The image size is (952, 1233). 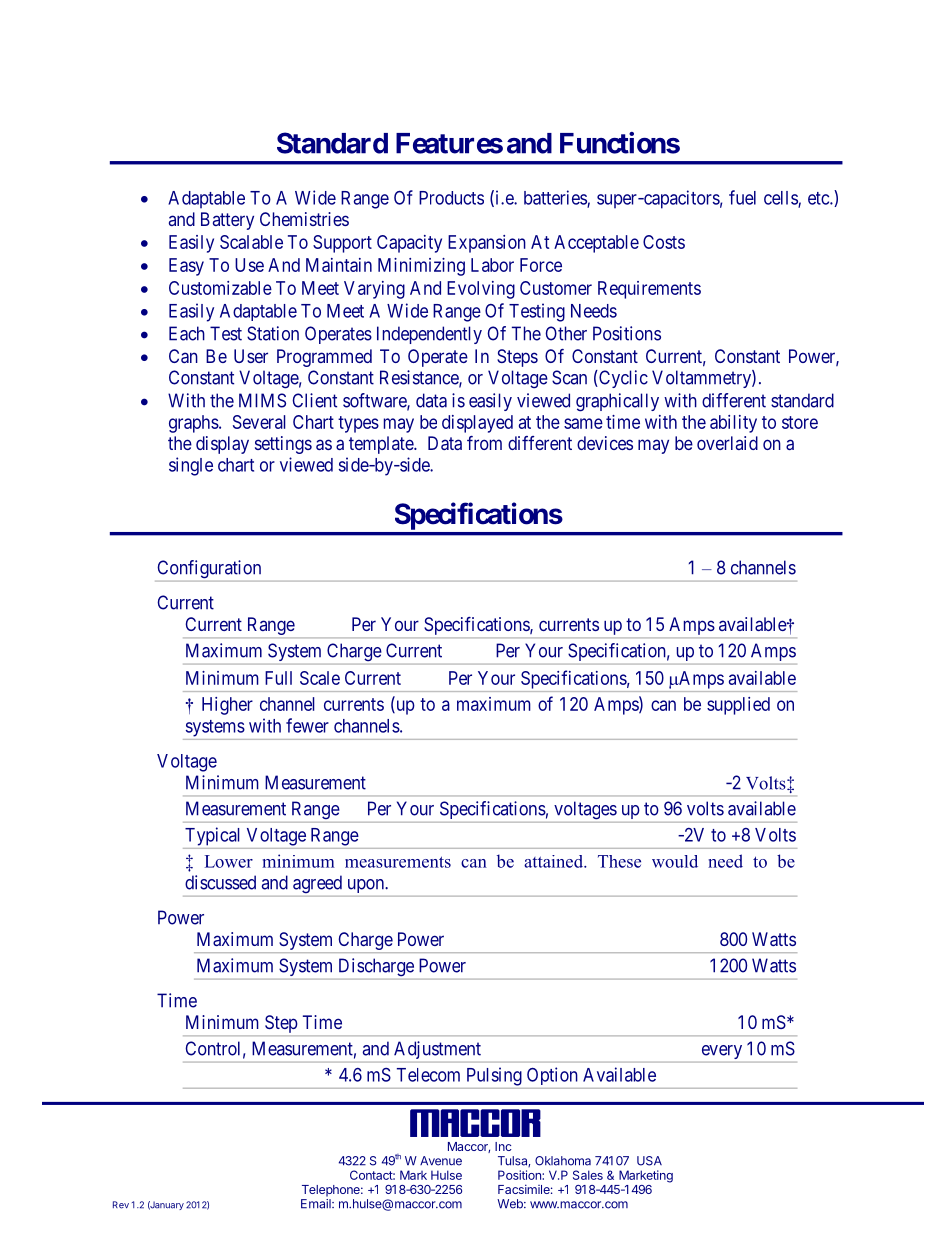 I want to click on Configuration, so click(x=209, y=569).
